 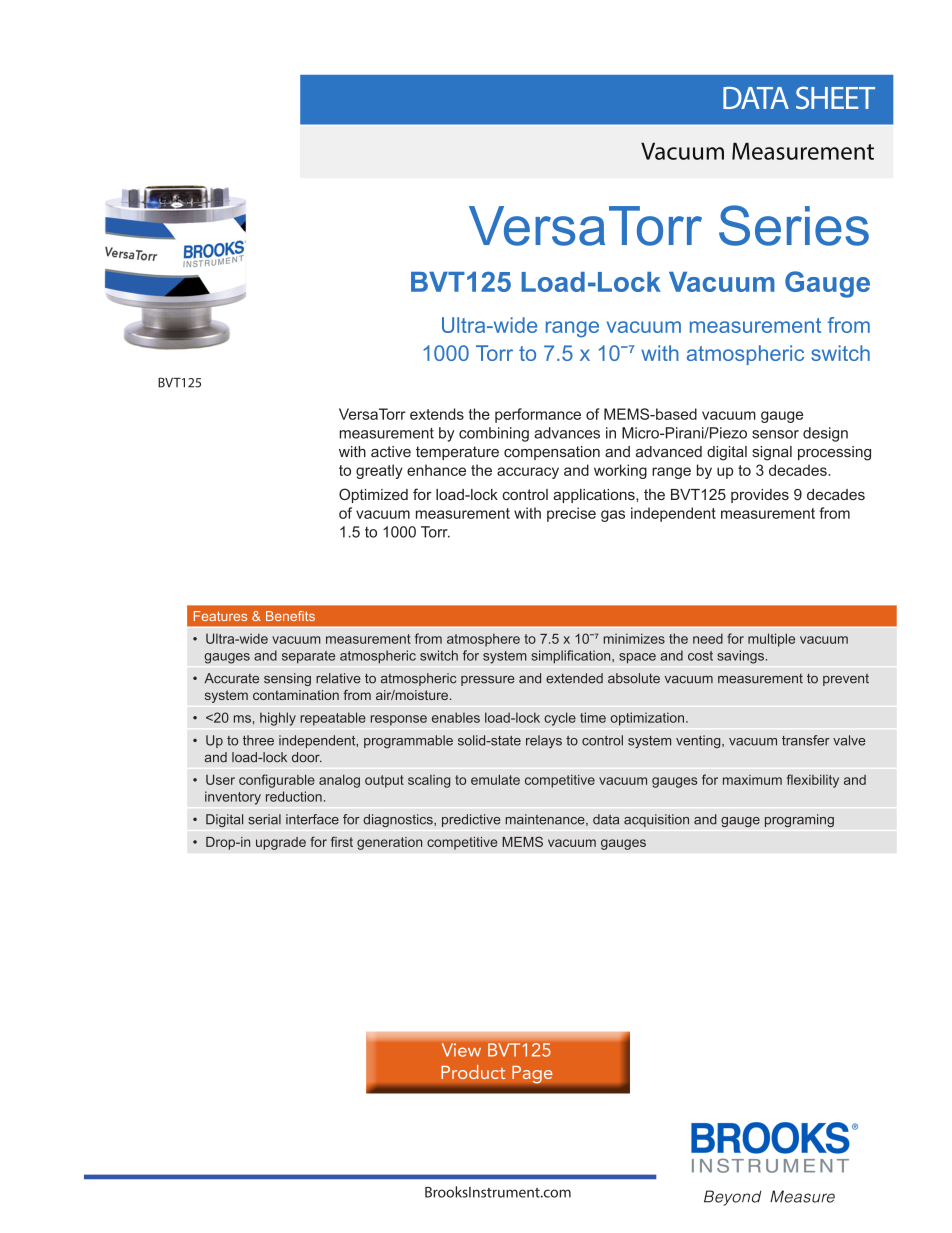 What do you see at coordinates (835, 97) in the screenshot?
I see `SHEET` at bounding box center [835, 97].
